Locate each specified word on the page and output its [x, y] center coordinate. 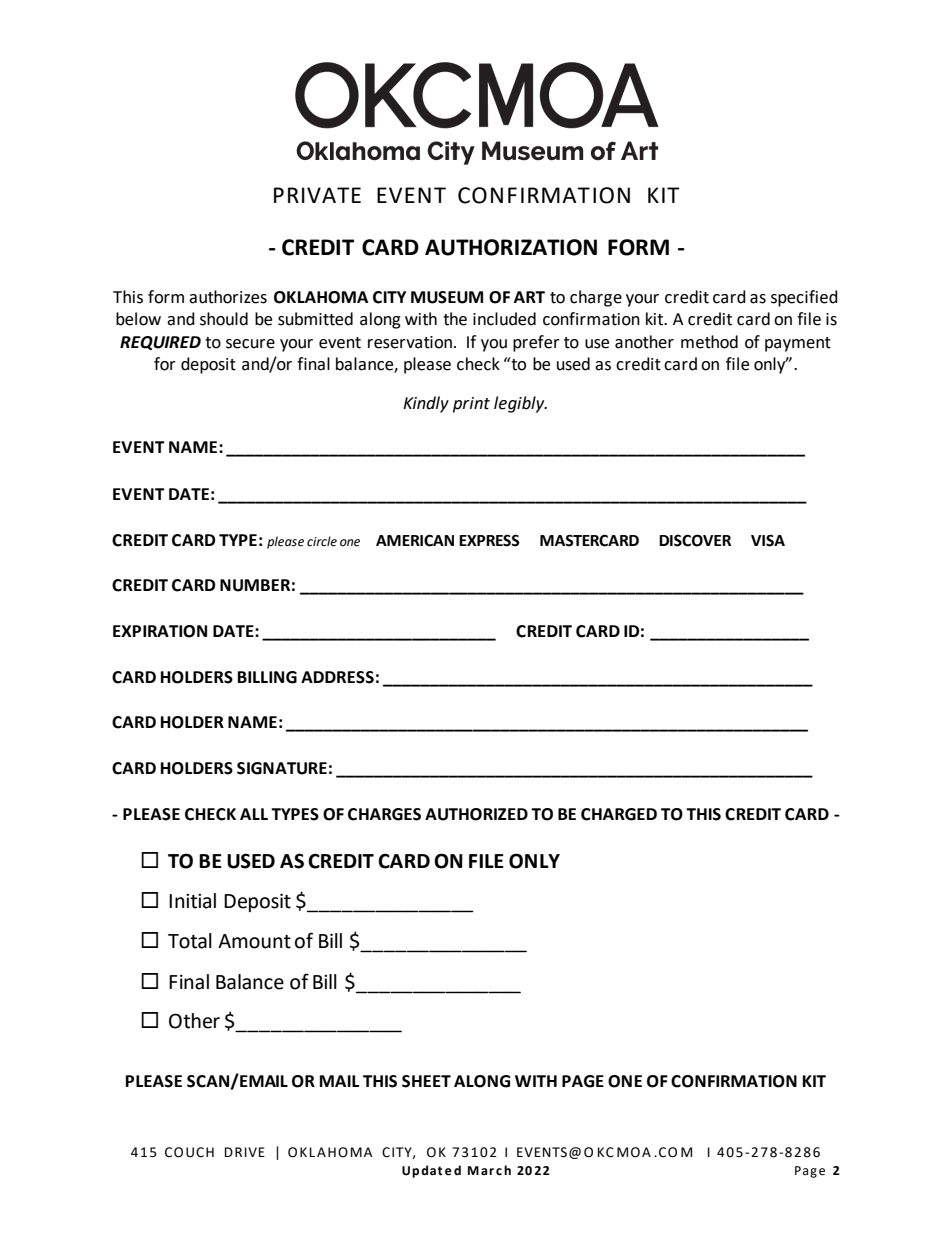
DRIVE [245, 1152]
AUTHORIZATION [511, 247]
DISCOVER [695, 540]
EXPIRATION [160, 631]
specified [804, 298]
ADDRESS [337, 677]
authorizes [228, 297]
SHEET [426, 1081]
